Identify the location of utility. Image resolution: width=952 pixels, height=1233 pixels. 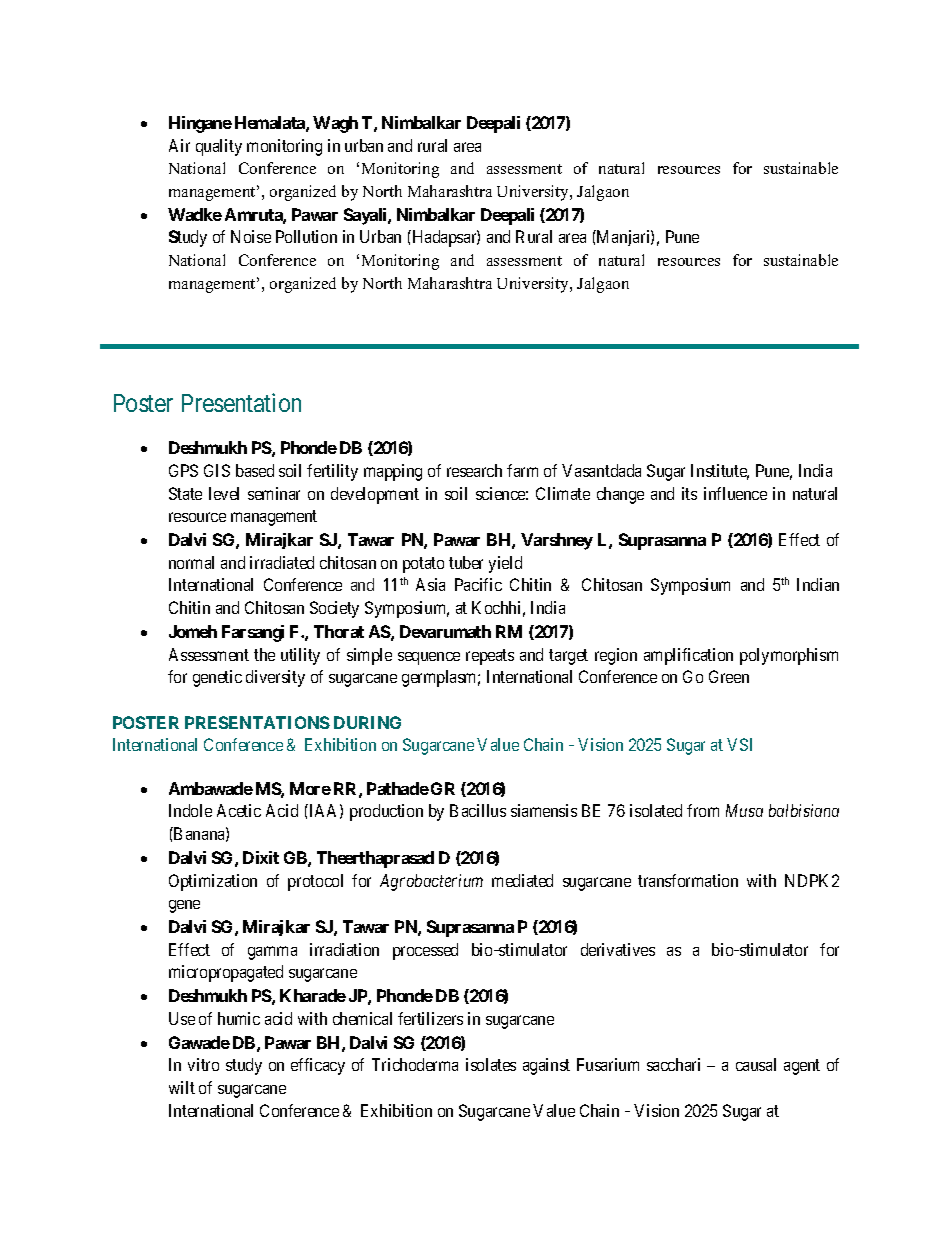
(300, 656).
